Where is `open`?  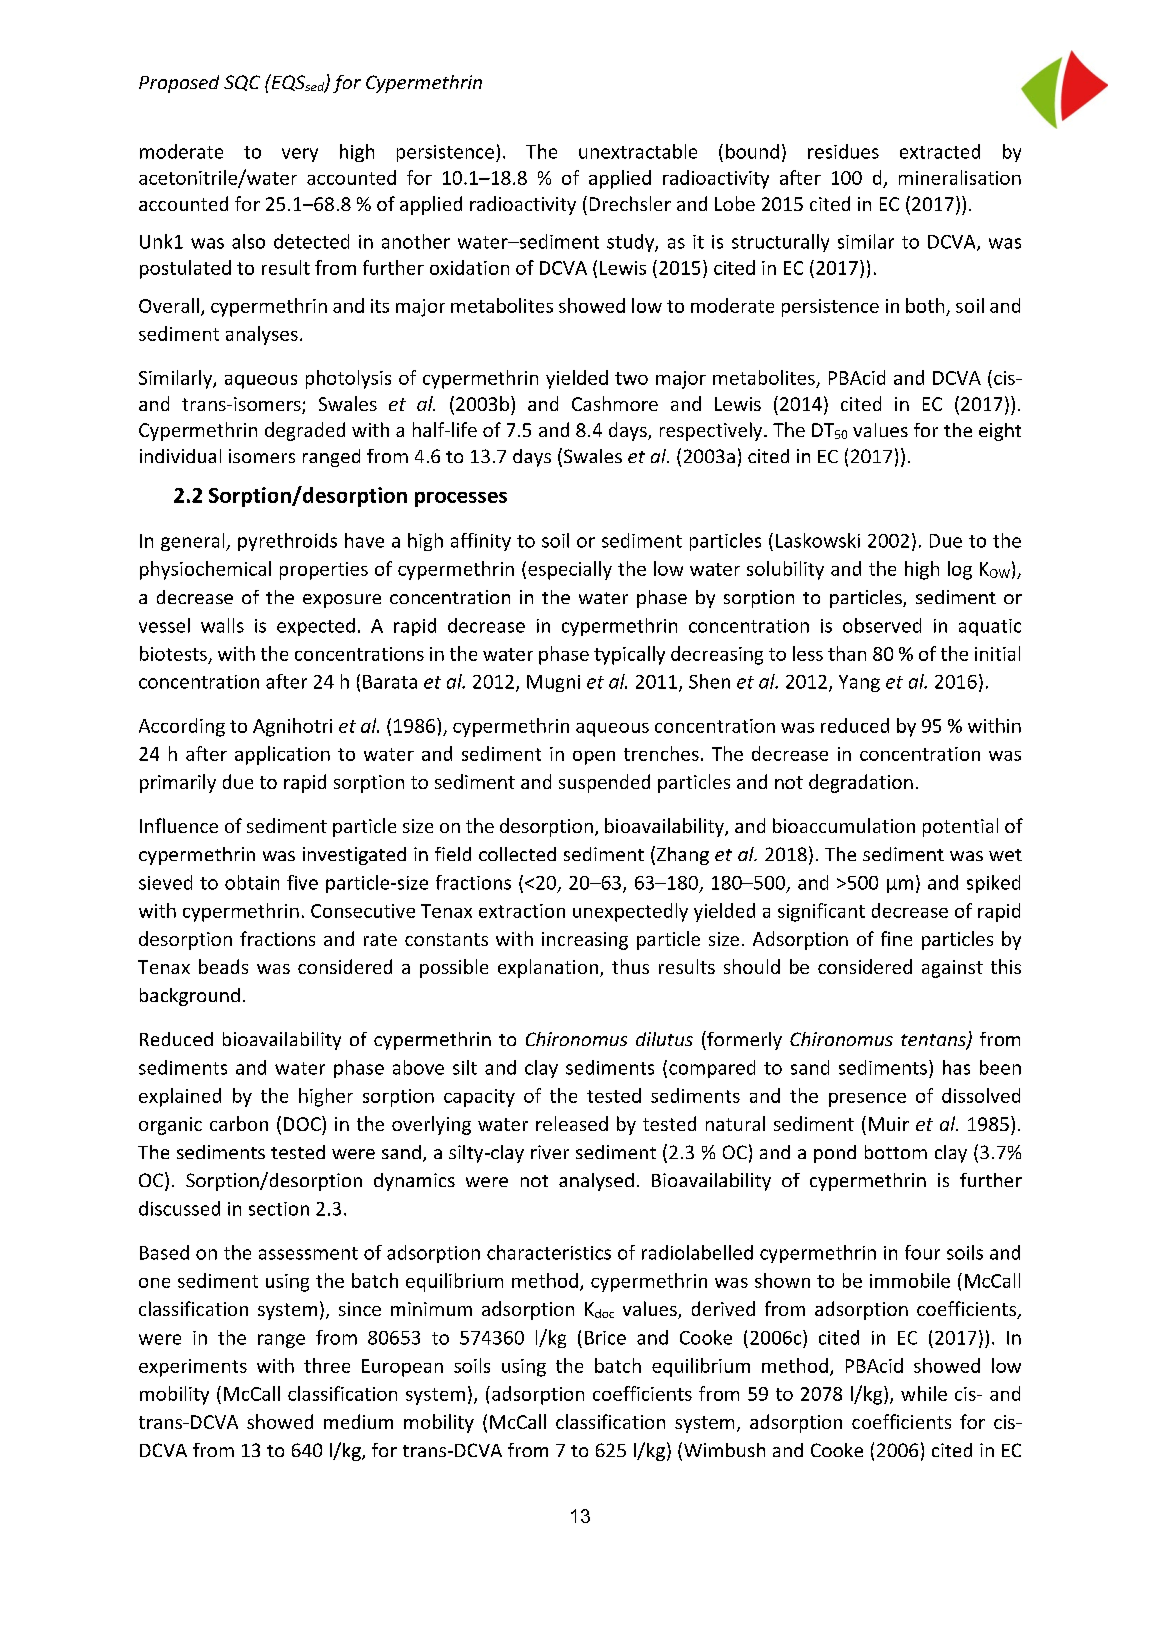
open is located at coordinates (594, 758).
